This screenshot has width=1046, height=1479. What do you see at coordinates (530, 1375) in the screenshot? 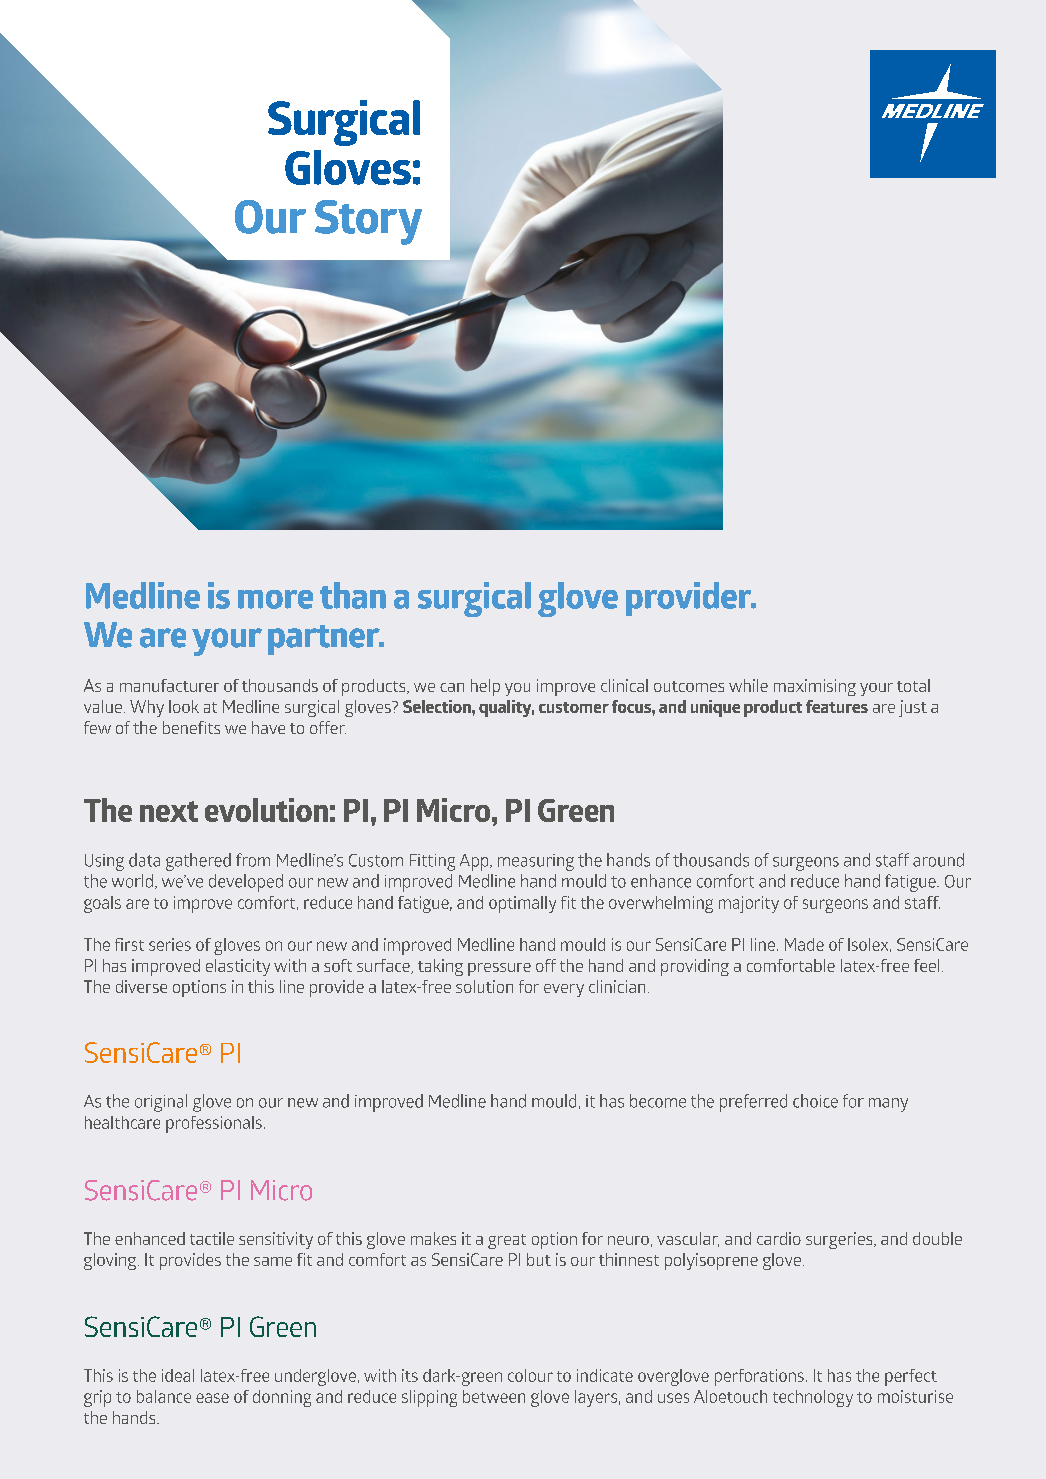
I see `colour` at bounding box center [530, 1375].
